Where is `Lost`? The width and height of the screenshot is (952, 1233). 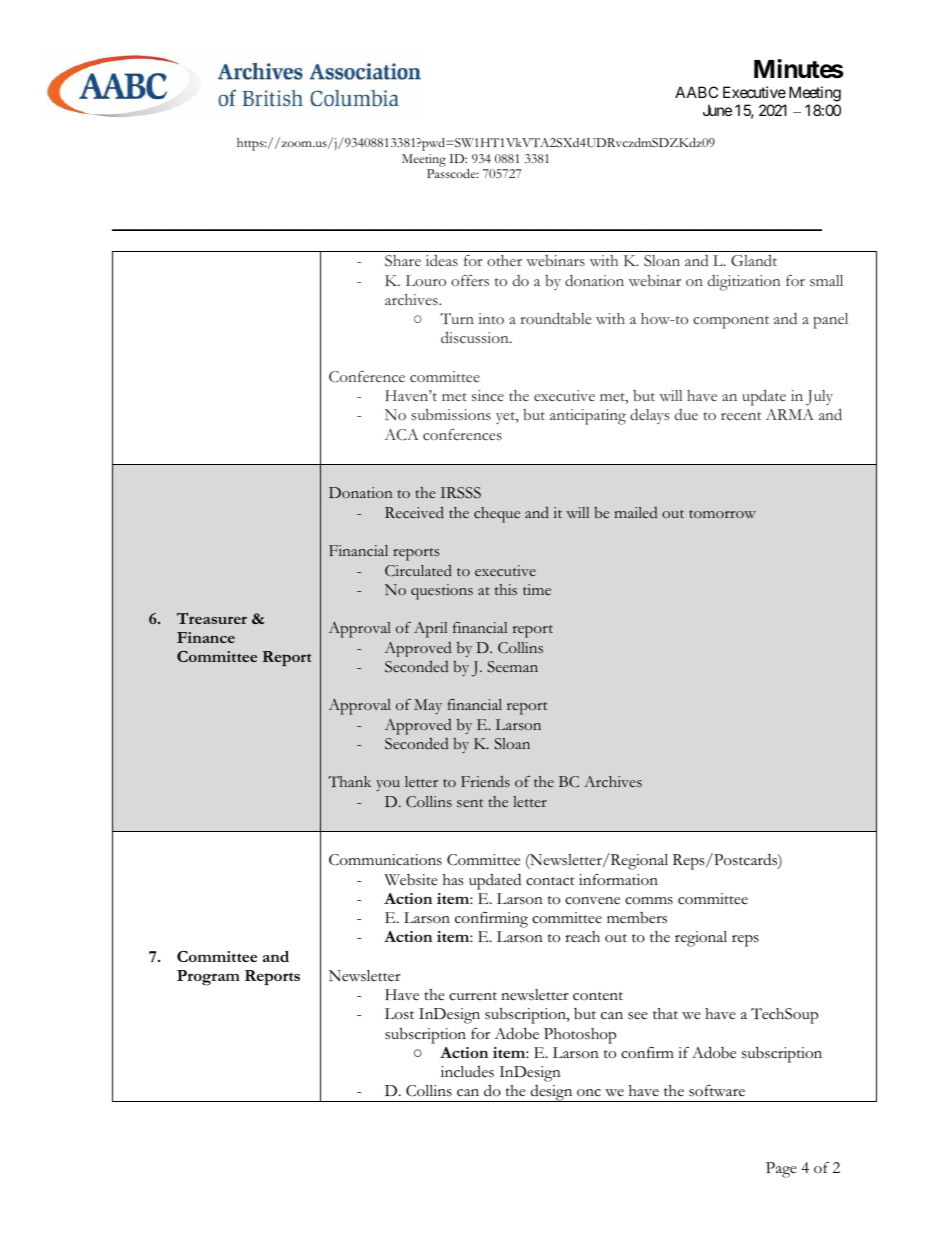 Lost is located at coordinates (399, 1014).
